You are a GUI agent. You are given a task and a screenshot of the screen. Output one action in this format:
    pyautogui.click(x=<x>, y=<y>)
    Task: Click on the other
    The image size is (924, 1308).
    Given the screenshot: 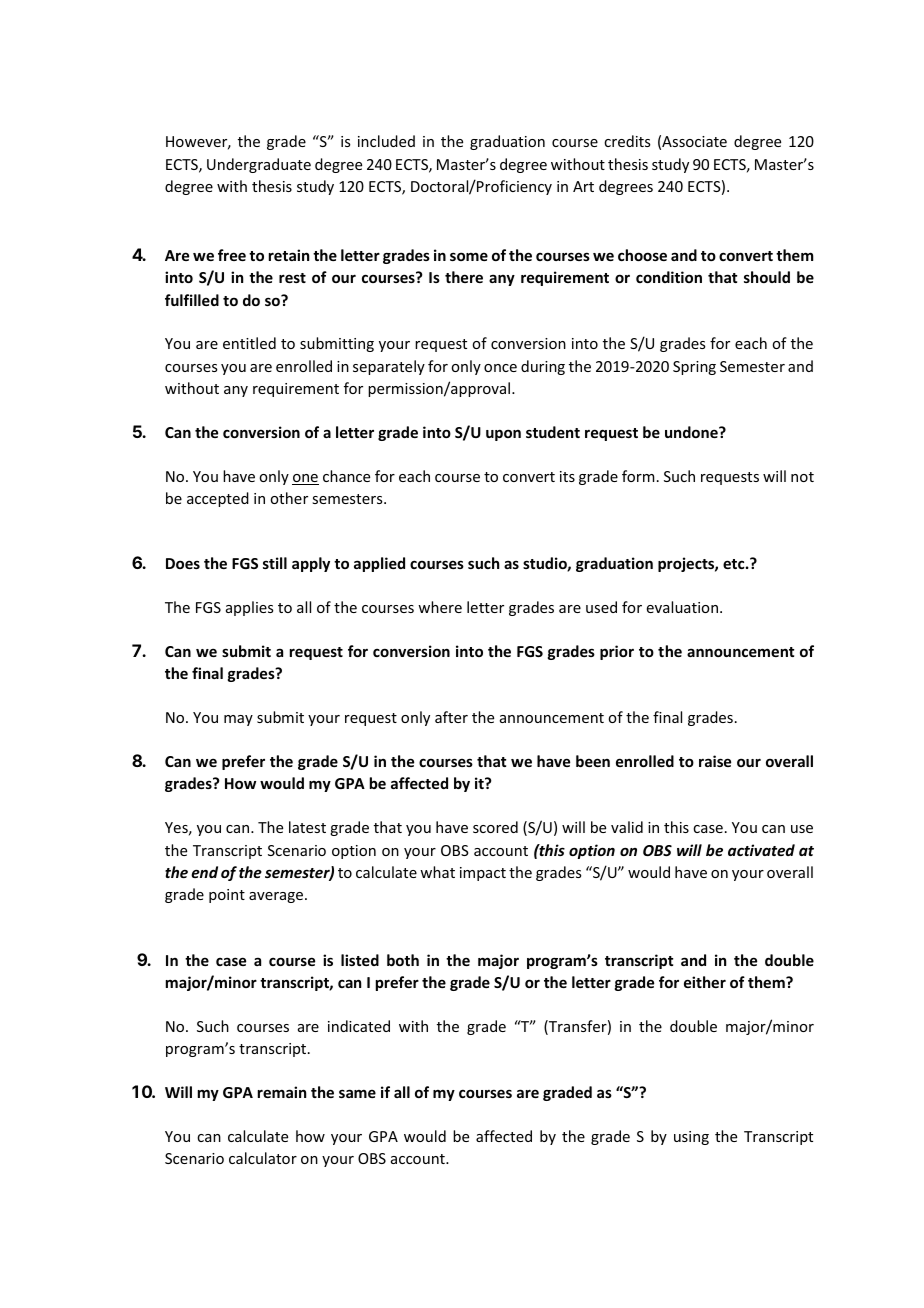 What is the action you would take?
    pyautogui.click(x=289, y=498)
